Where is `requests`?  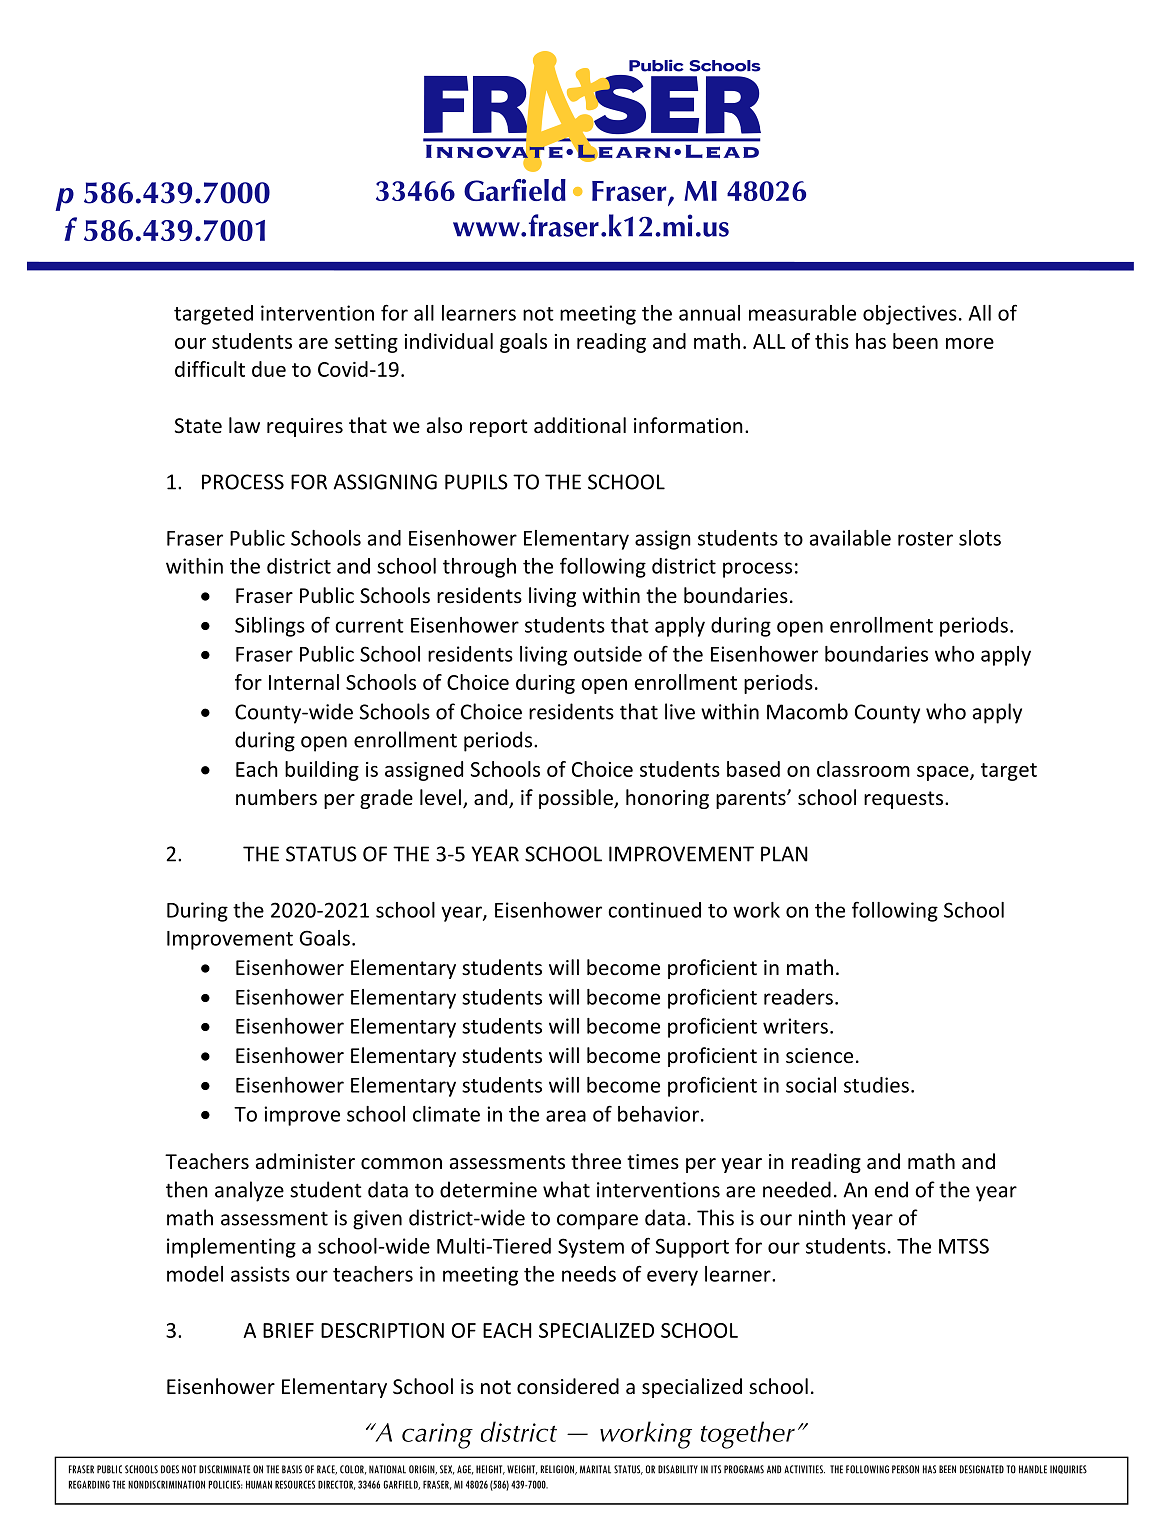
requests is located at coordinates (905, 800).
